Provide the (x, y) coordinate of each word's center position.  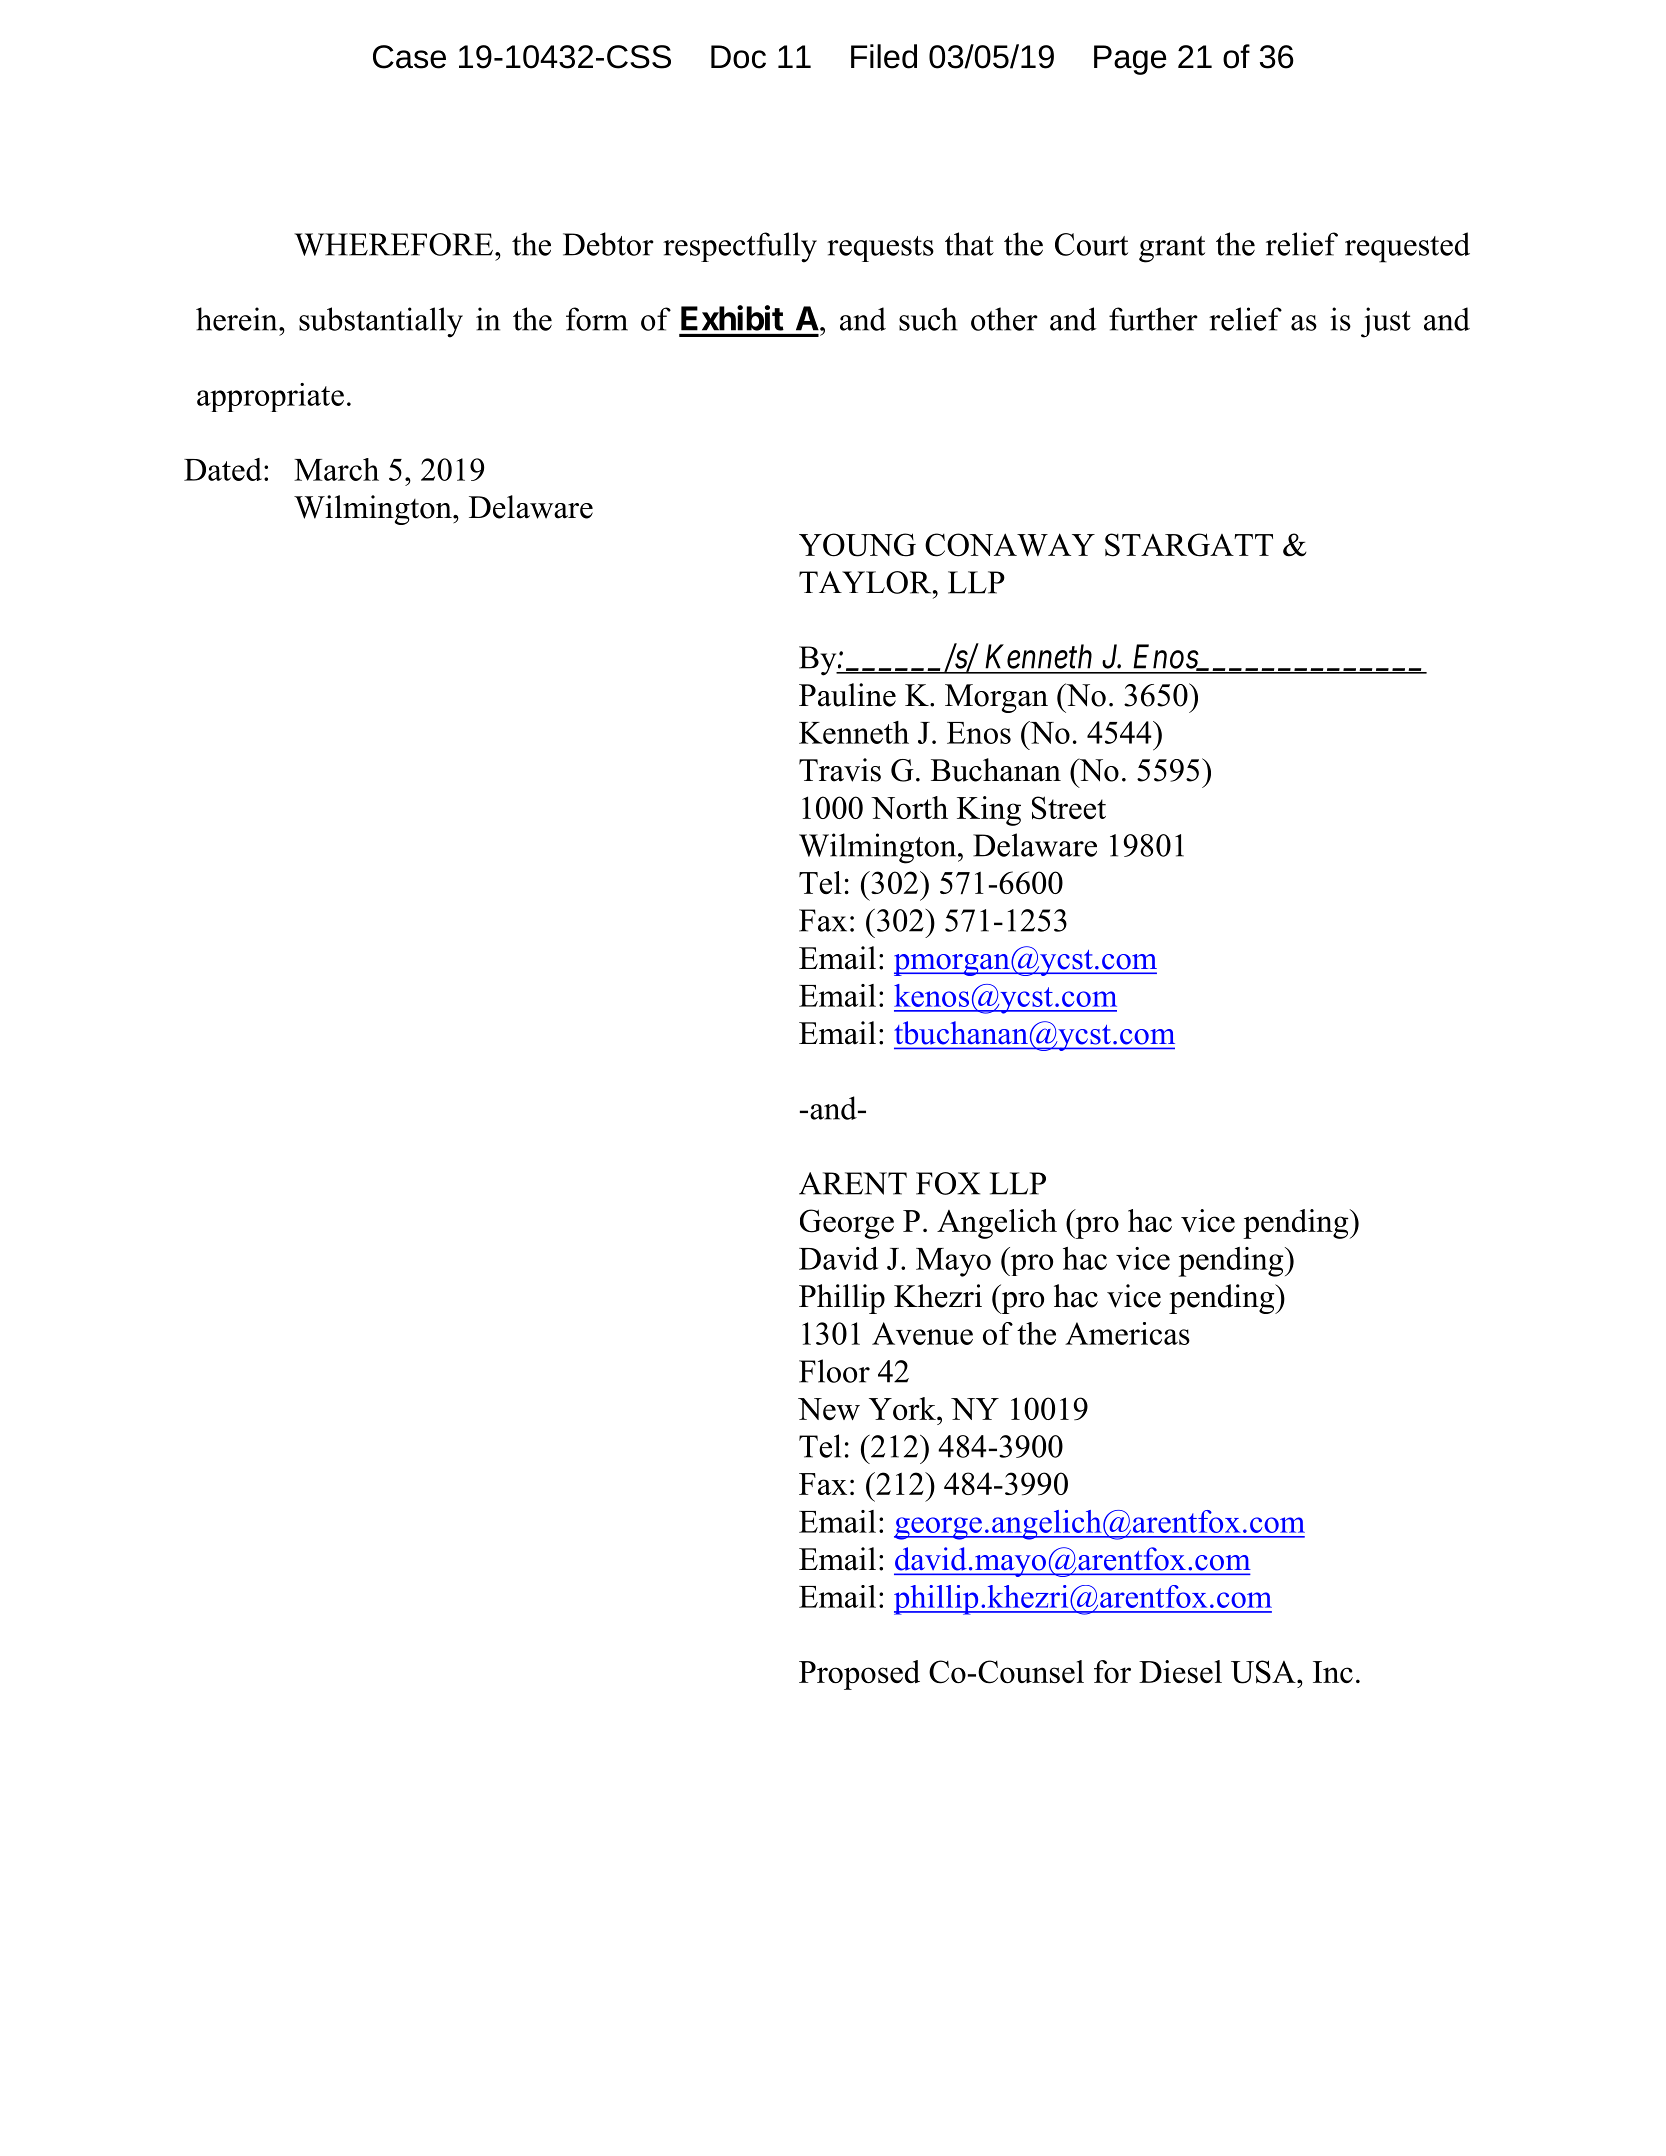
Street (1069, 808)
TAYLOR (866, 582)
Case (409, 57)
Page (1130, 60)
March (336, 469)
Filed (884, 56)
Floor (834, 1371)
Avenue (922, 1333)
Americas (1127, 1333)
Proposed (859, 1675)
